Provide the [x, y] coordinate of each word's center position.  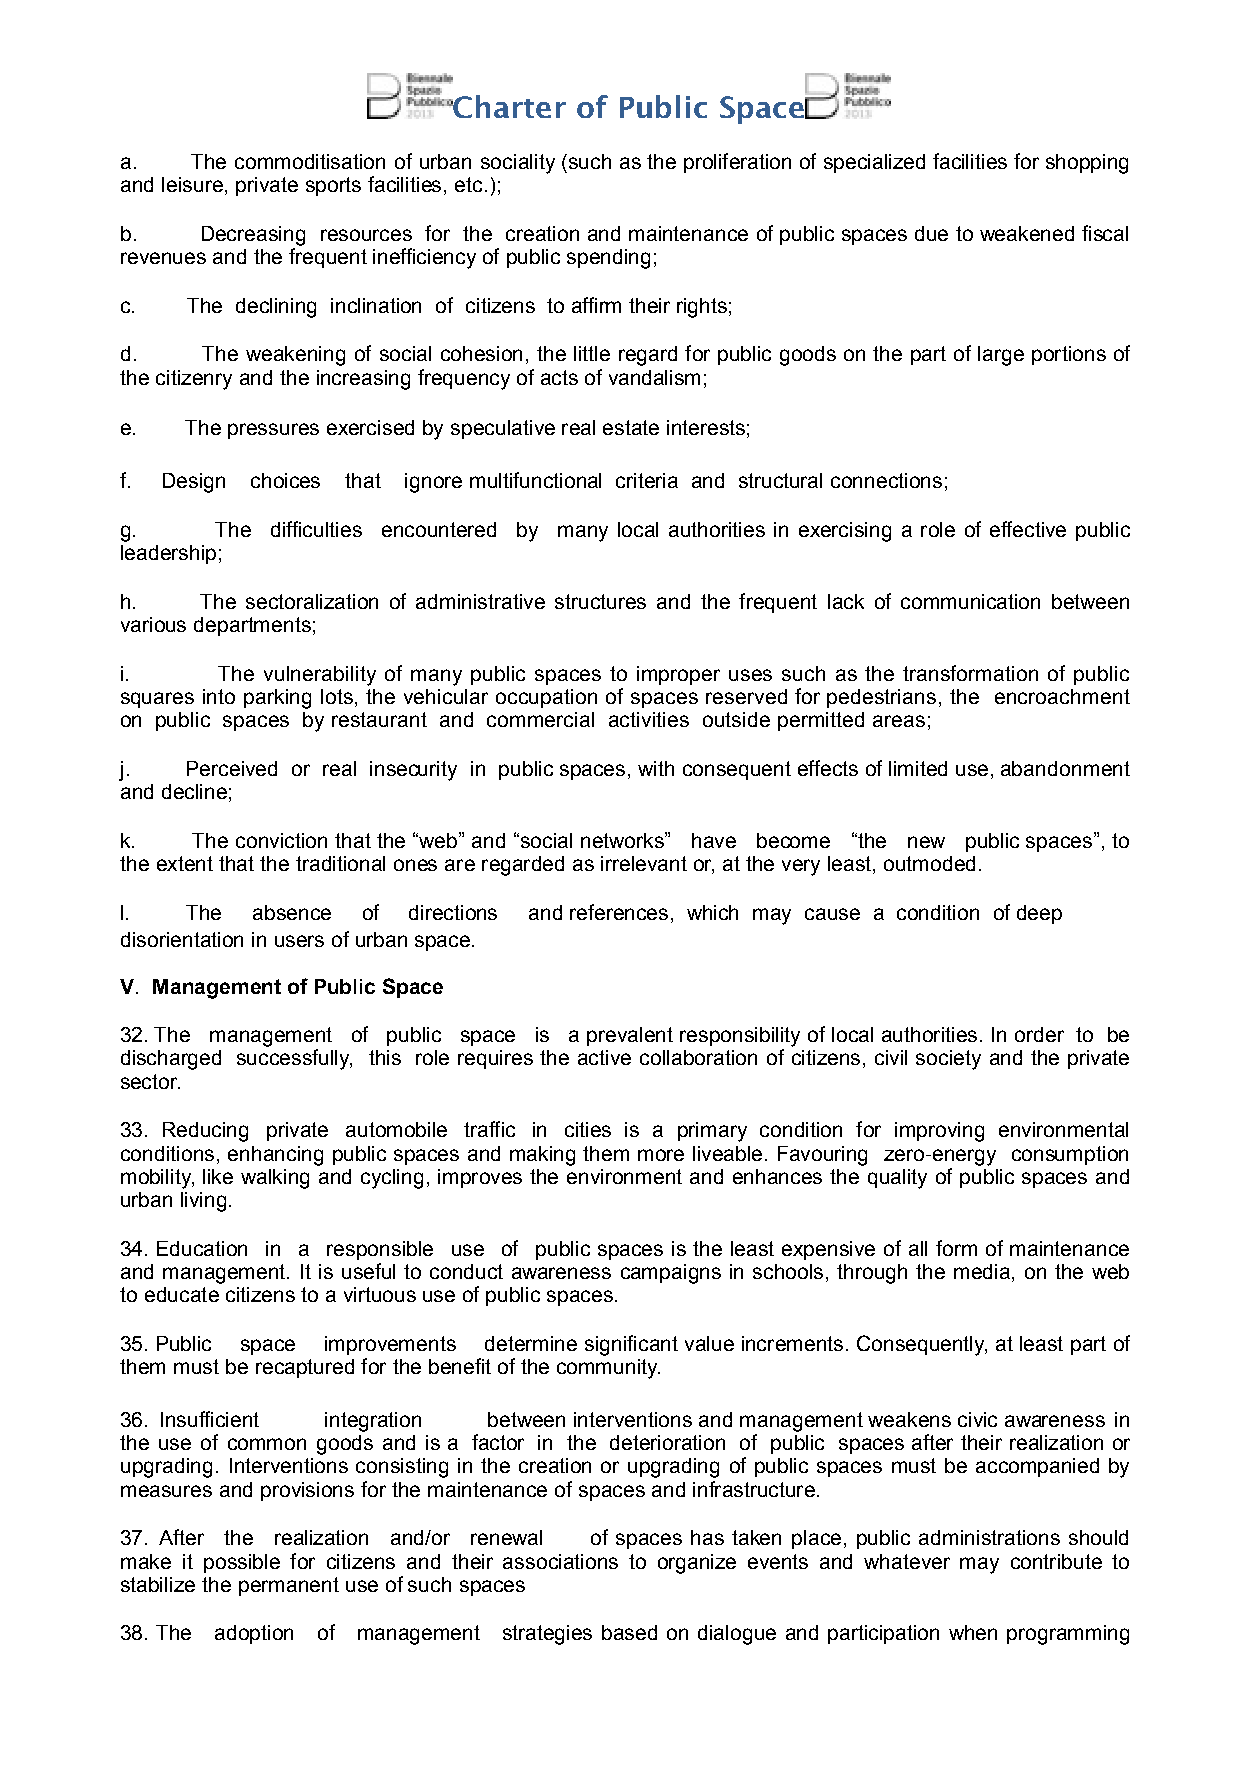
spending [608, 259]
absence [292, 912]
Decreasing [253, 236]
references [619, 912]
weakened [1027, 233]
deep [1039, 914]
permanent [289, 1586]
